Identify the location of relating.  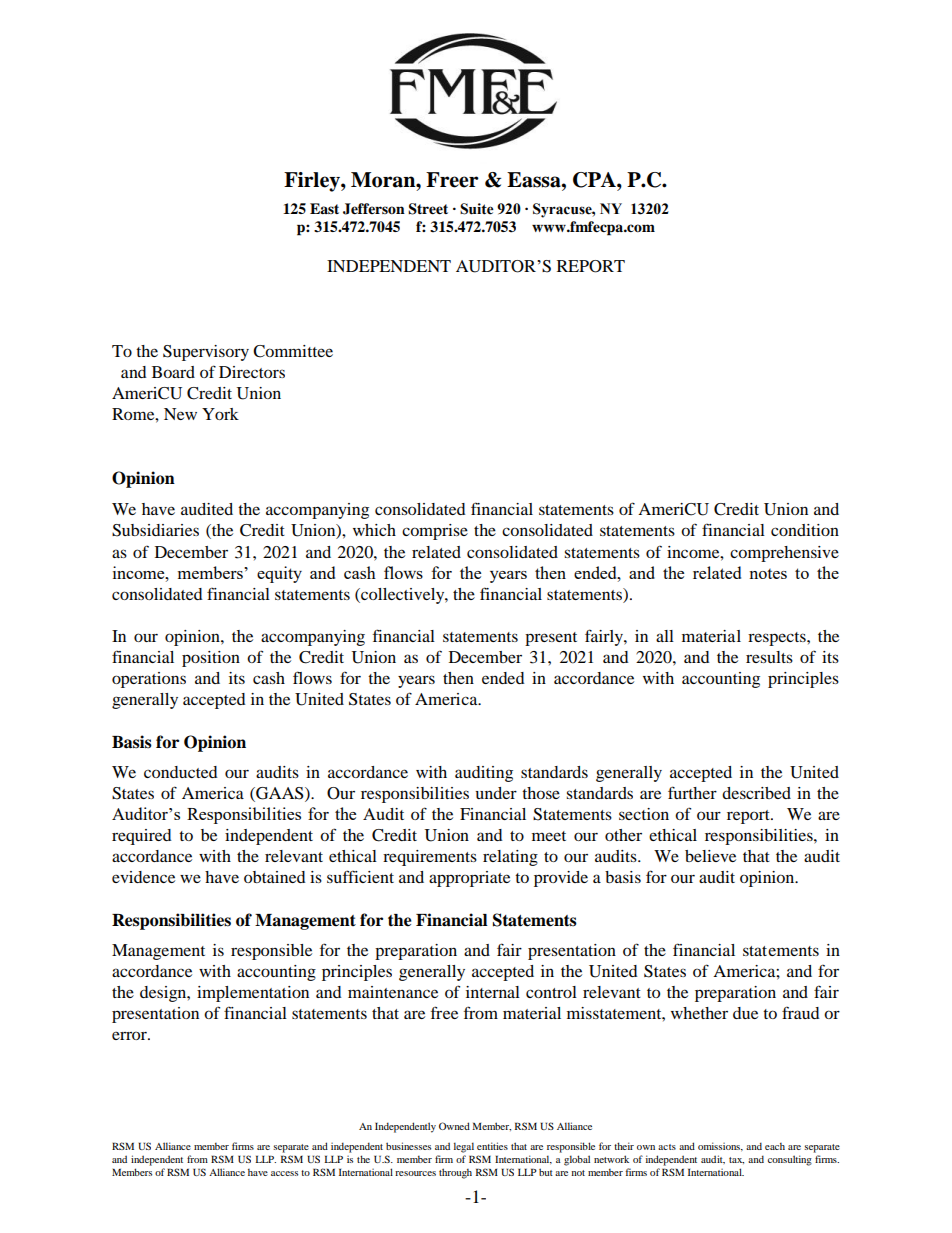
(510, 858).
